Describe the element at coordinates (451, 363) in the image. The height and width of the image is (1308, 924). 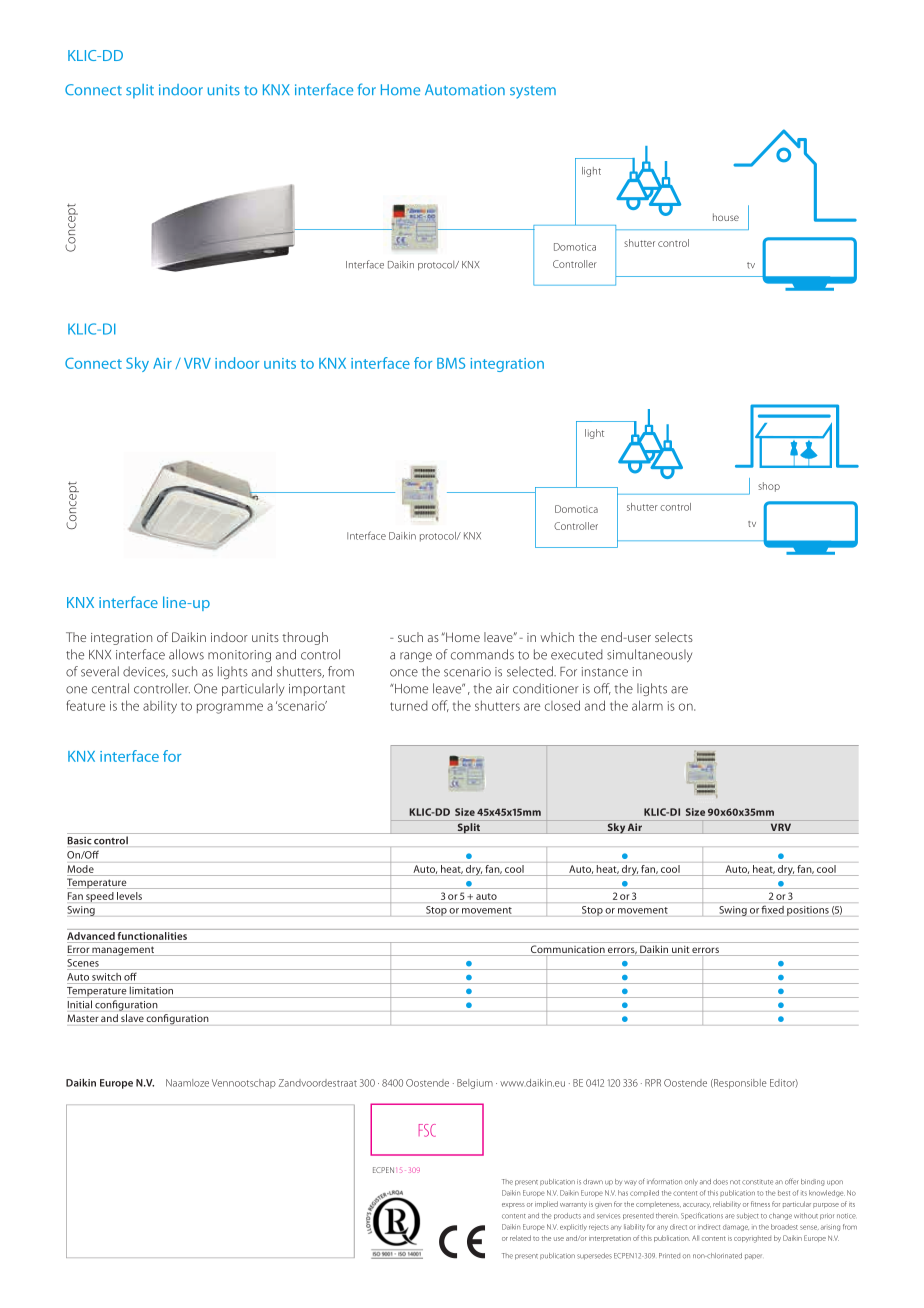
I see `BMS` at that location.
